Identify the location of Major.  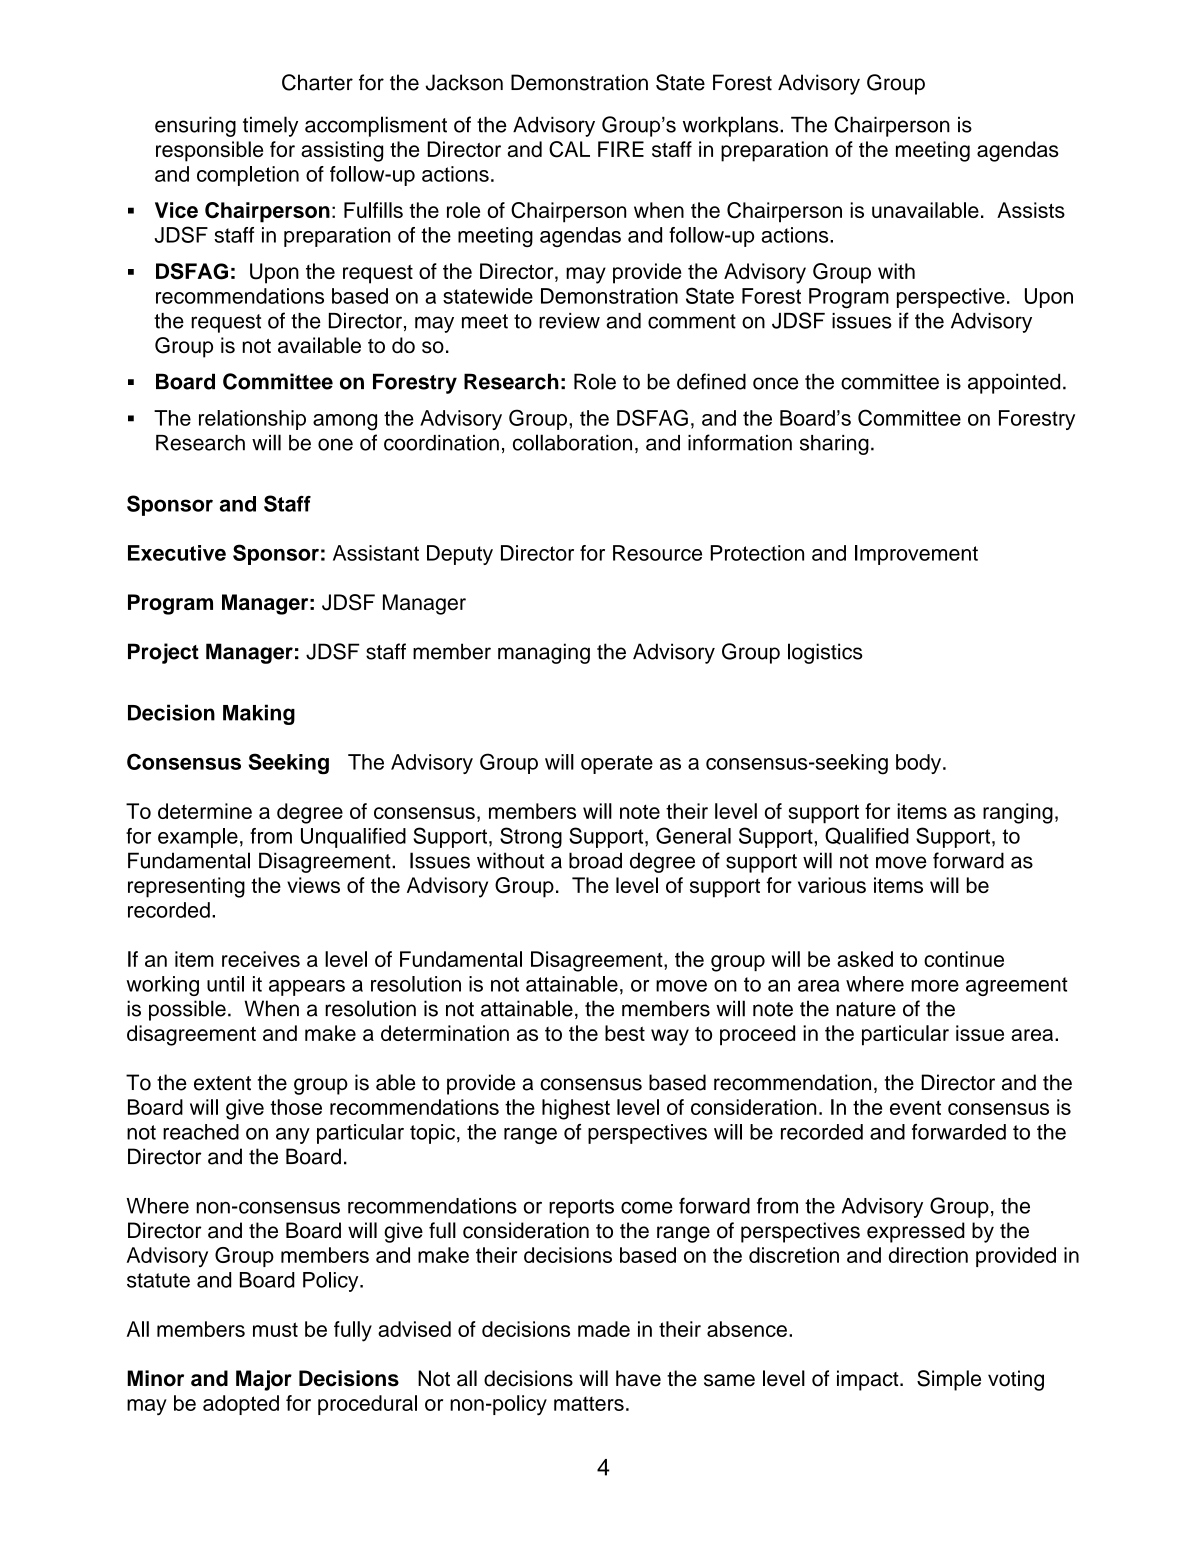
(264, 1380).
